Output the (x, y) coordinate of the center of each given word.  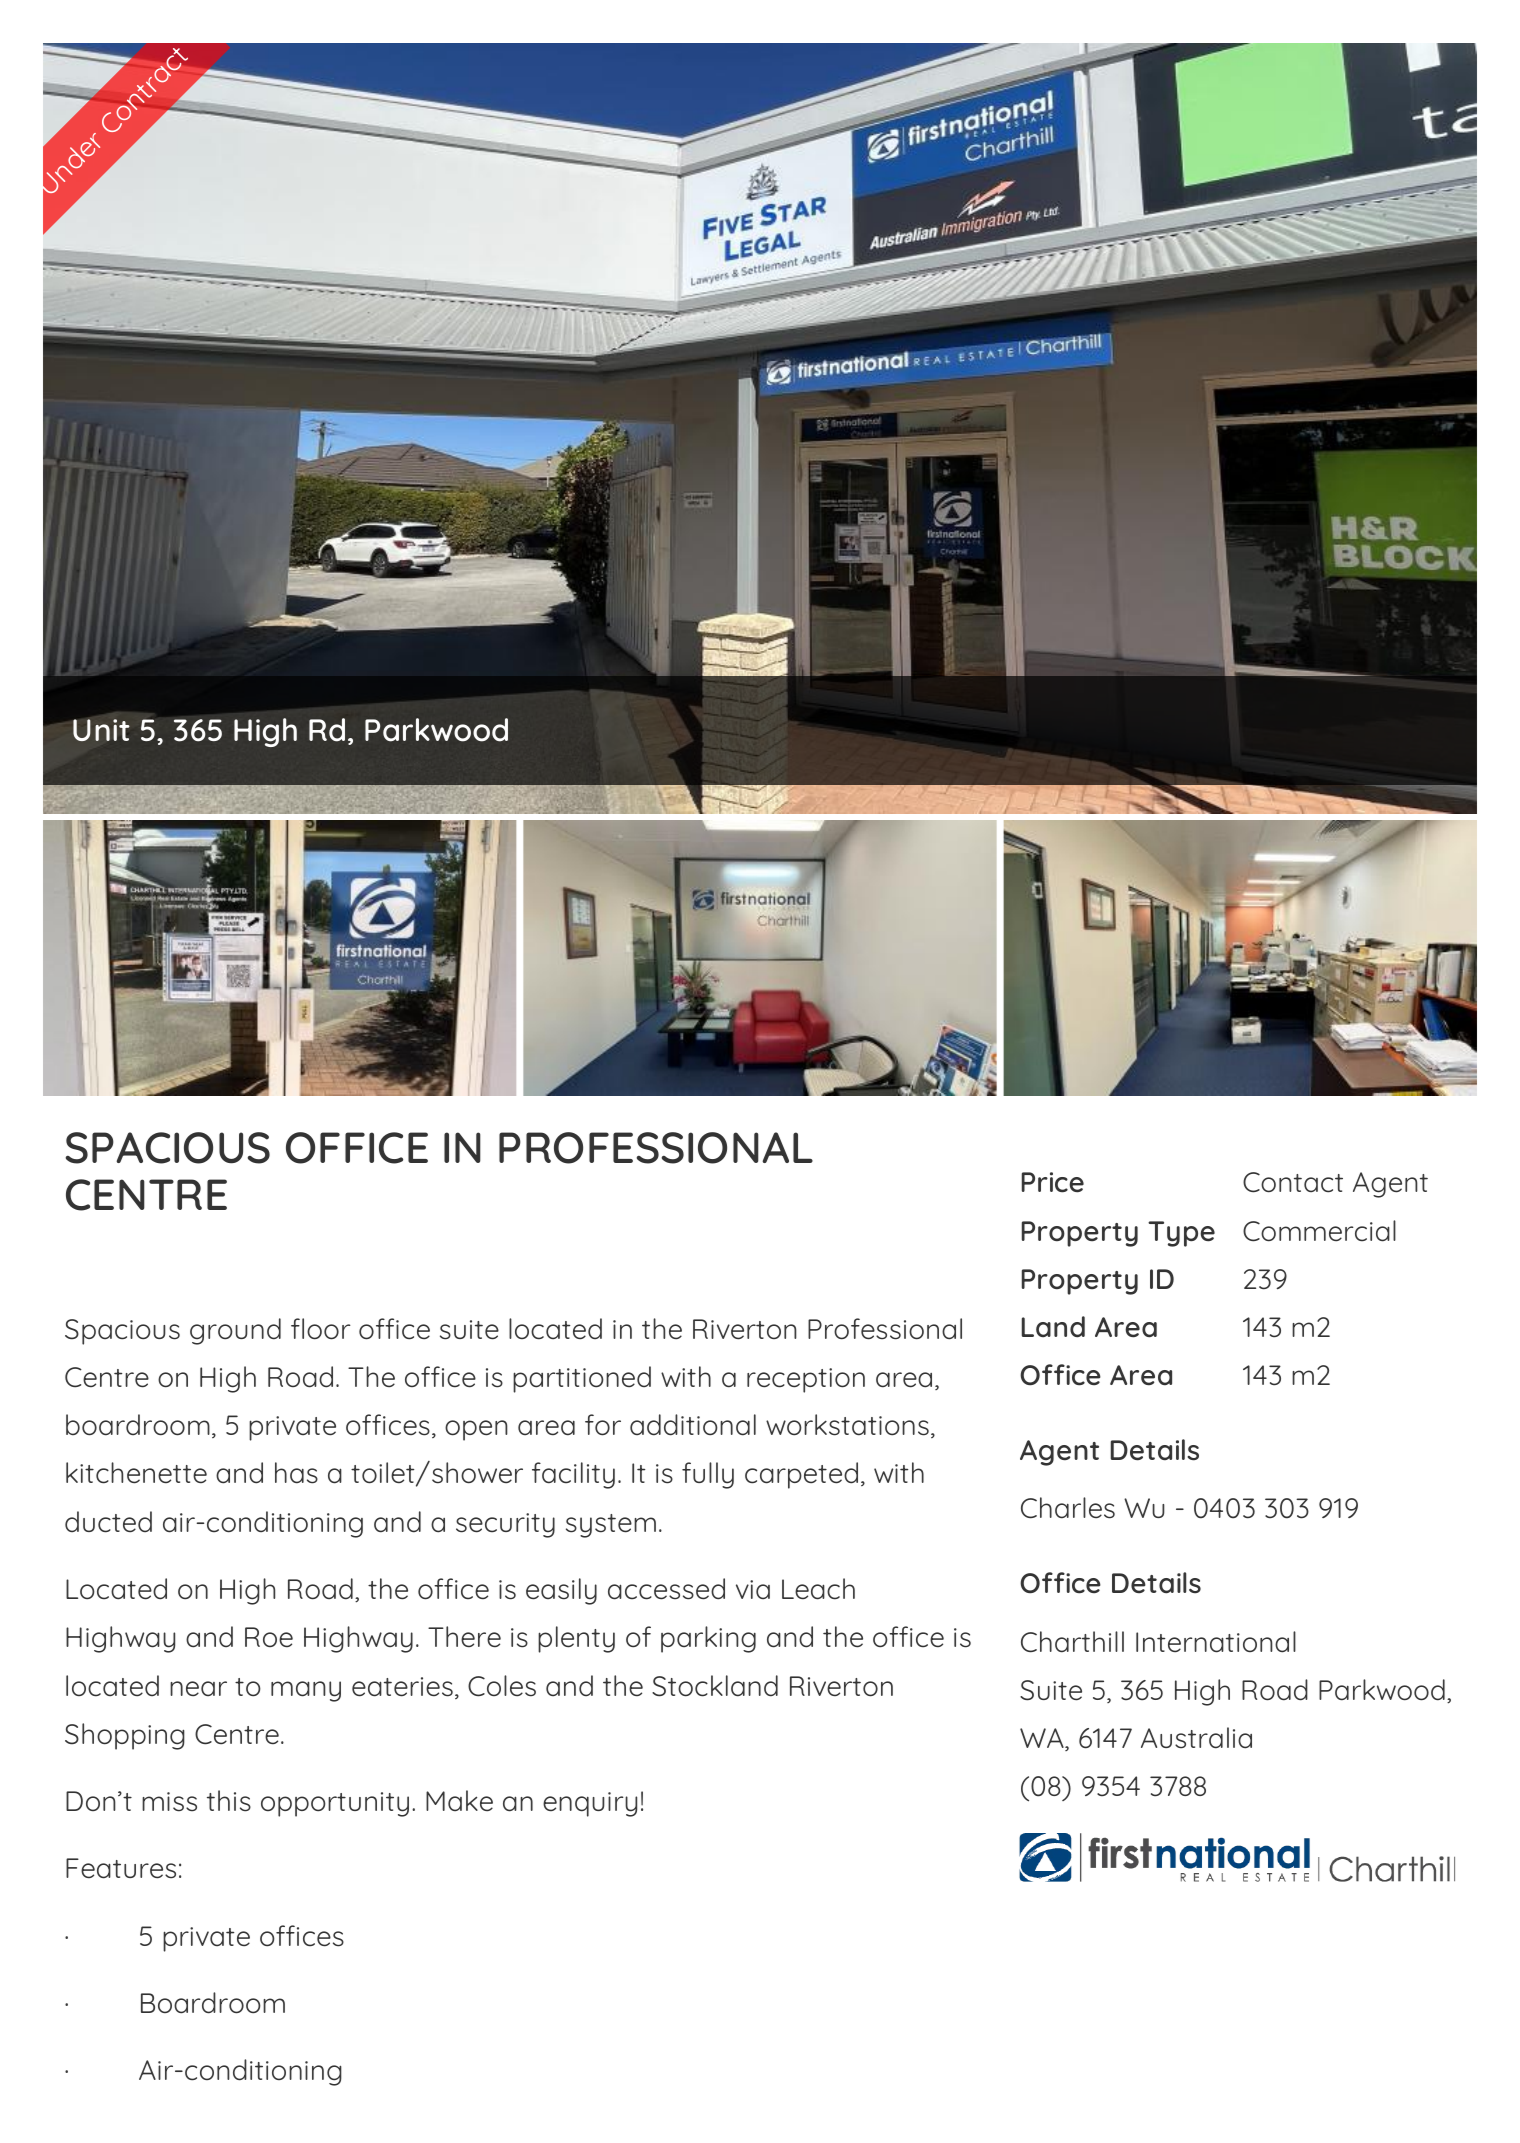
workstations (847, 1425)
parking (708, 1639)
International (1216, 1642)
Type (1181, 1234)
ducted (108, 1522)
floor (321, 1329)
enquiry (590, 1804)
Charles (1068, 1508)
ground (235, 1331)
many (306, 1691)
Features (121, 1868)
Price (1053, 1182)
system (611, 1526)
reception (806, 1380)
